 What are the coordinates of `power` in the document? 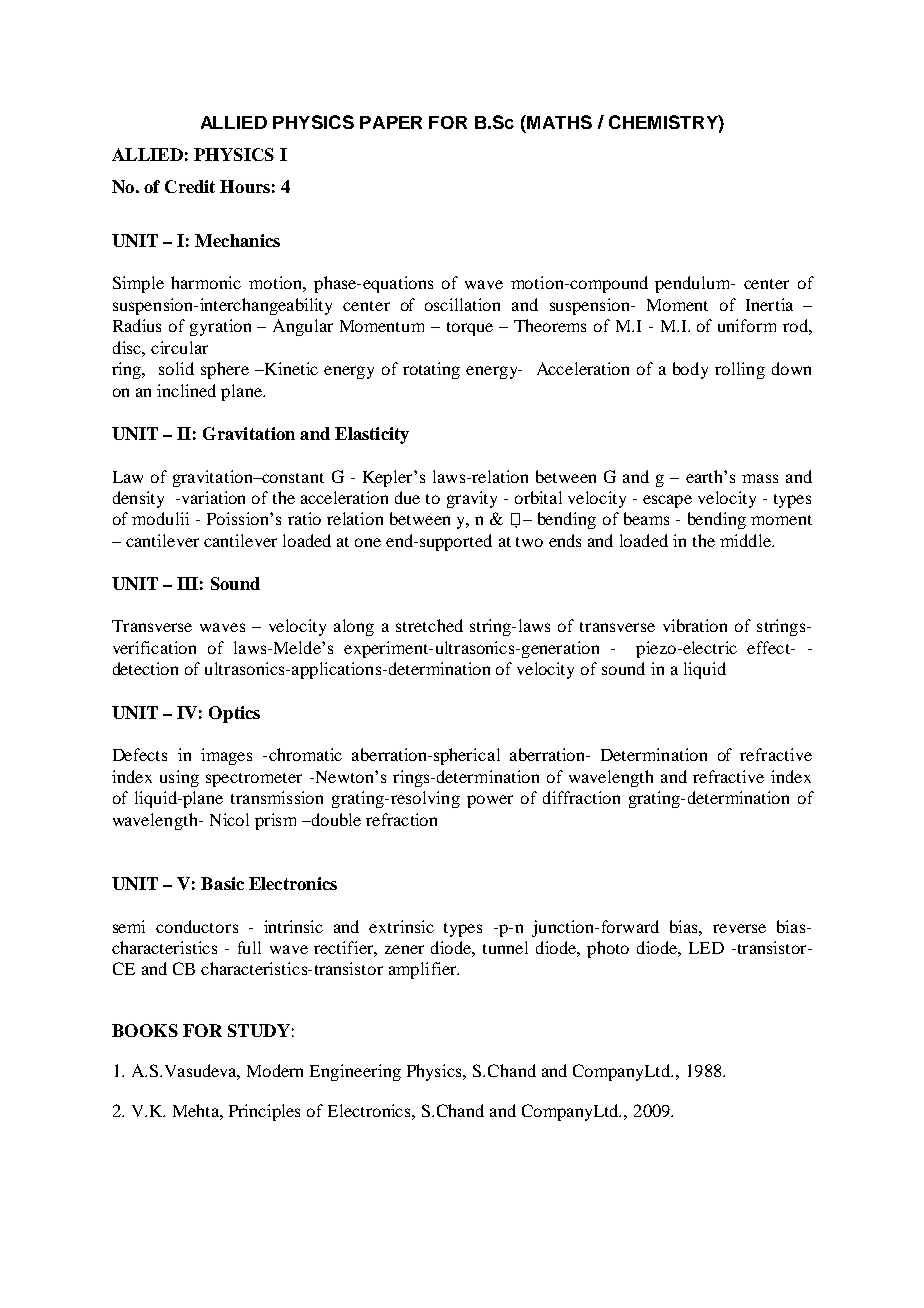 It's located at (490, 801).
